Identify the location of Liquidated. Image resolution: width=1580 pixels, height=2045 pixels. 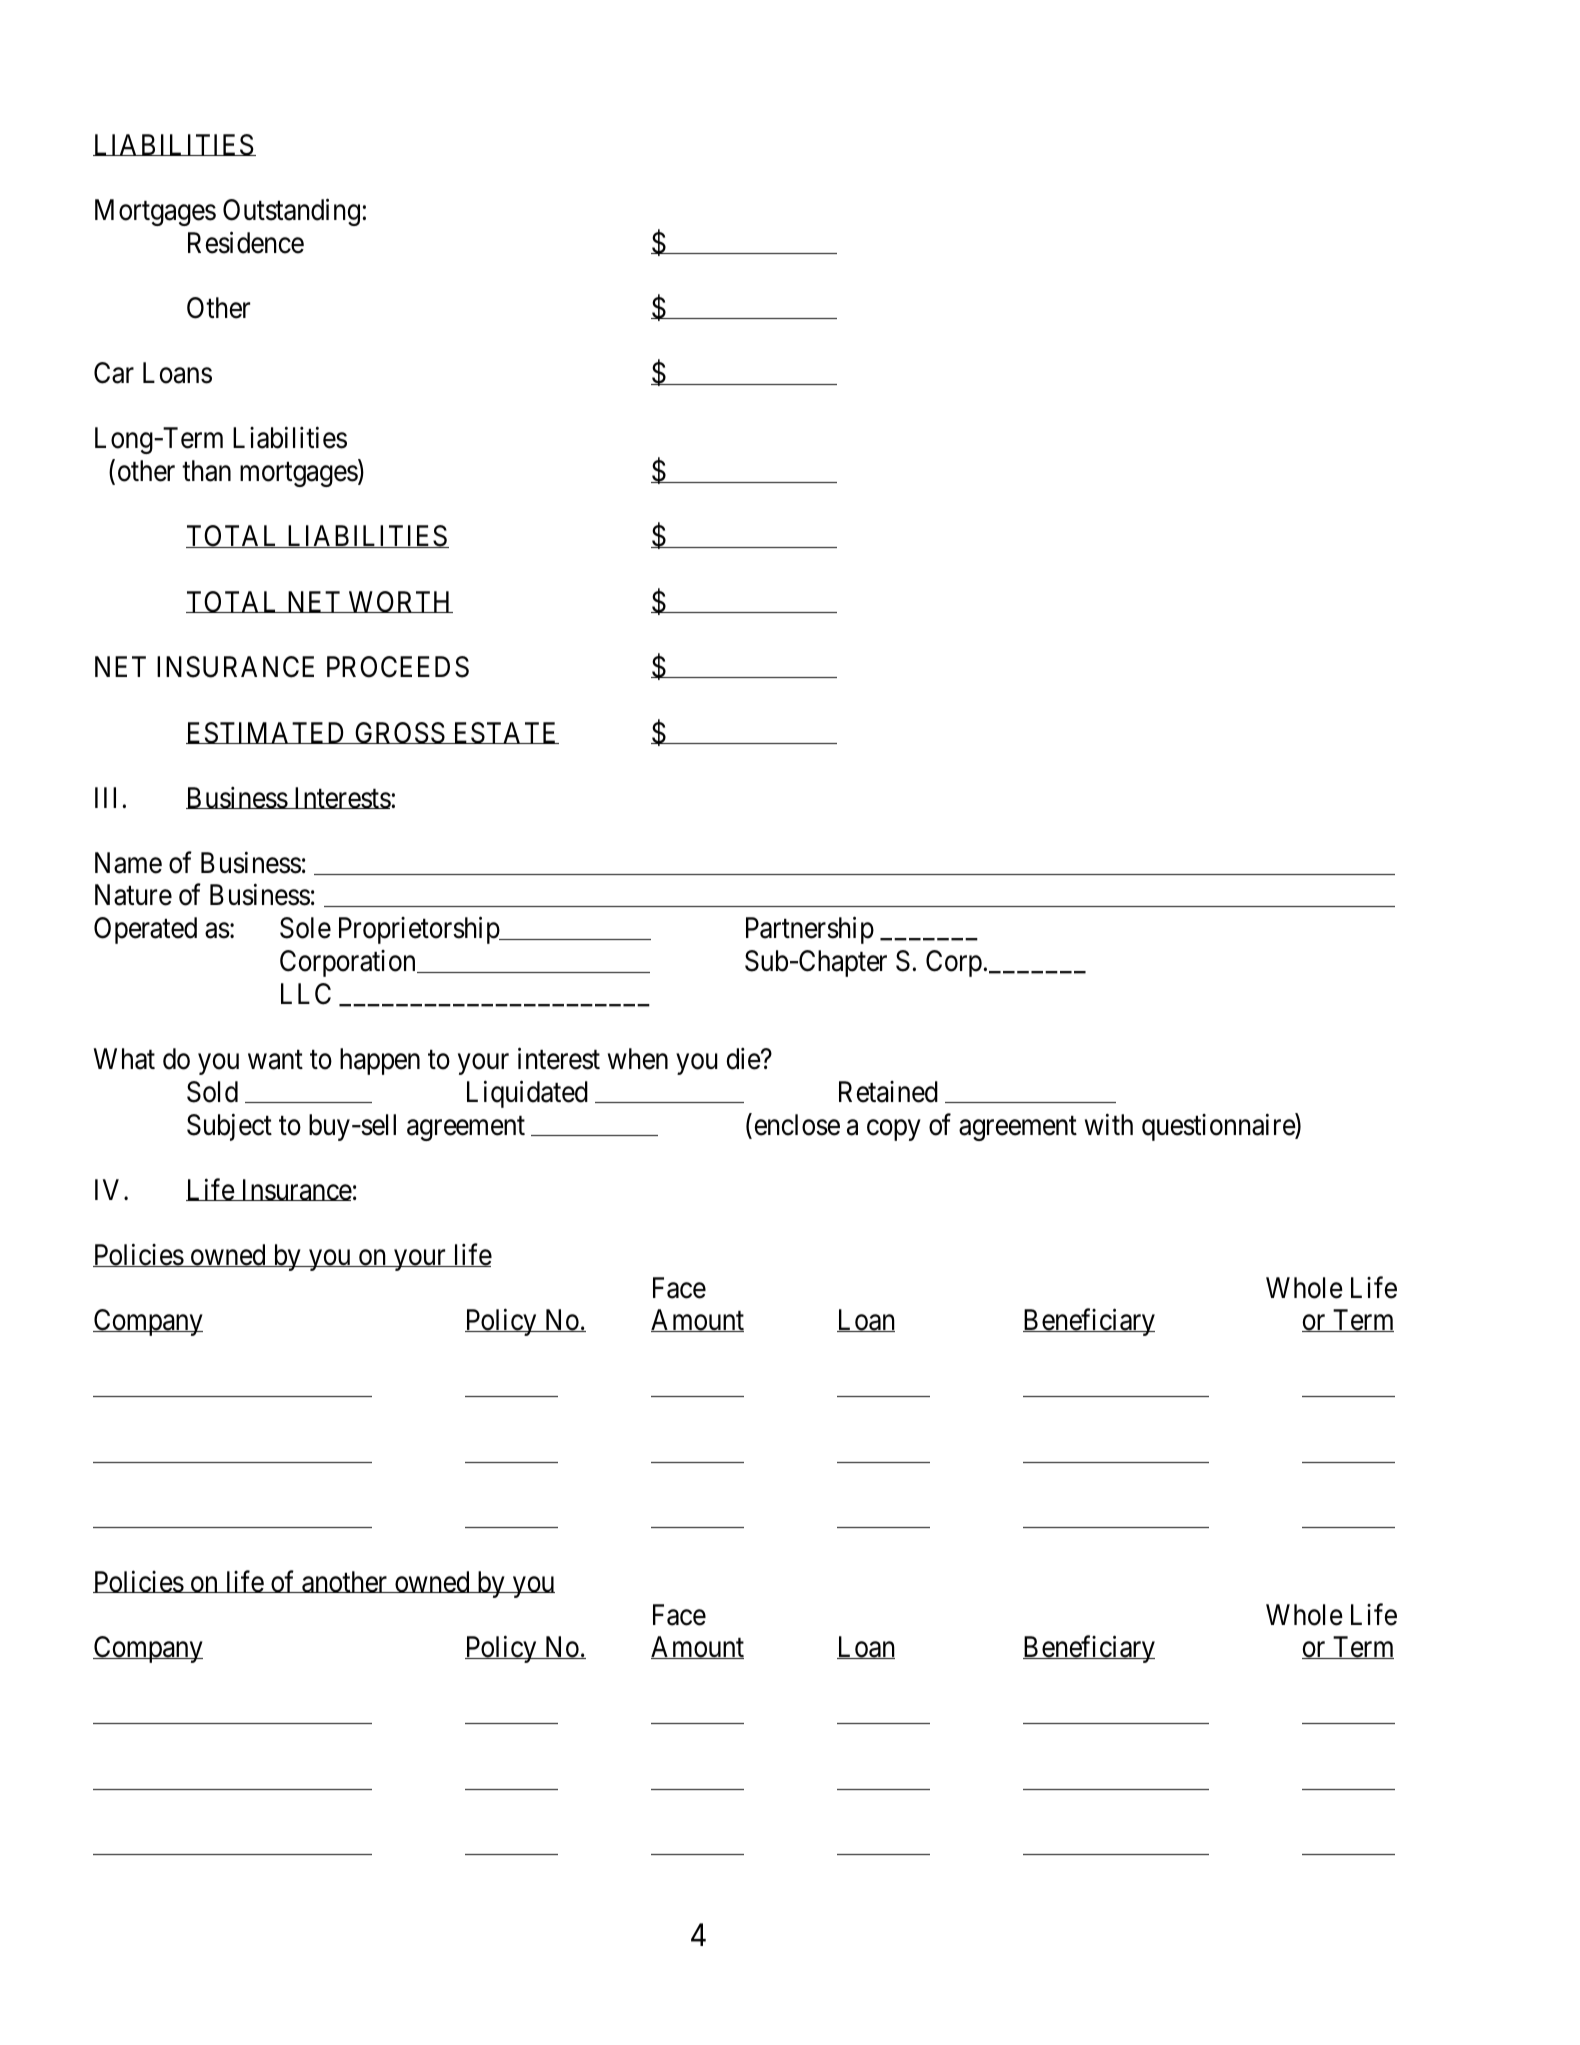
(527, 1094).
